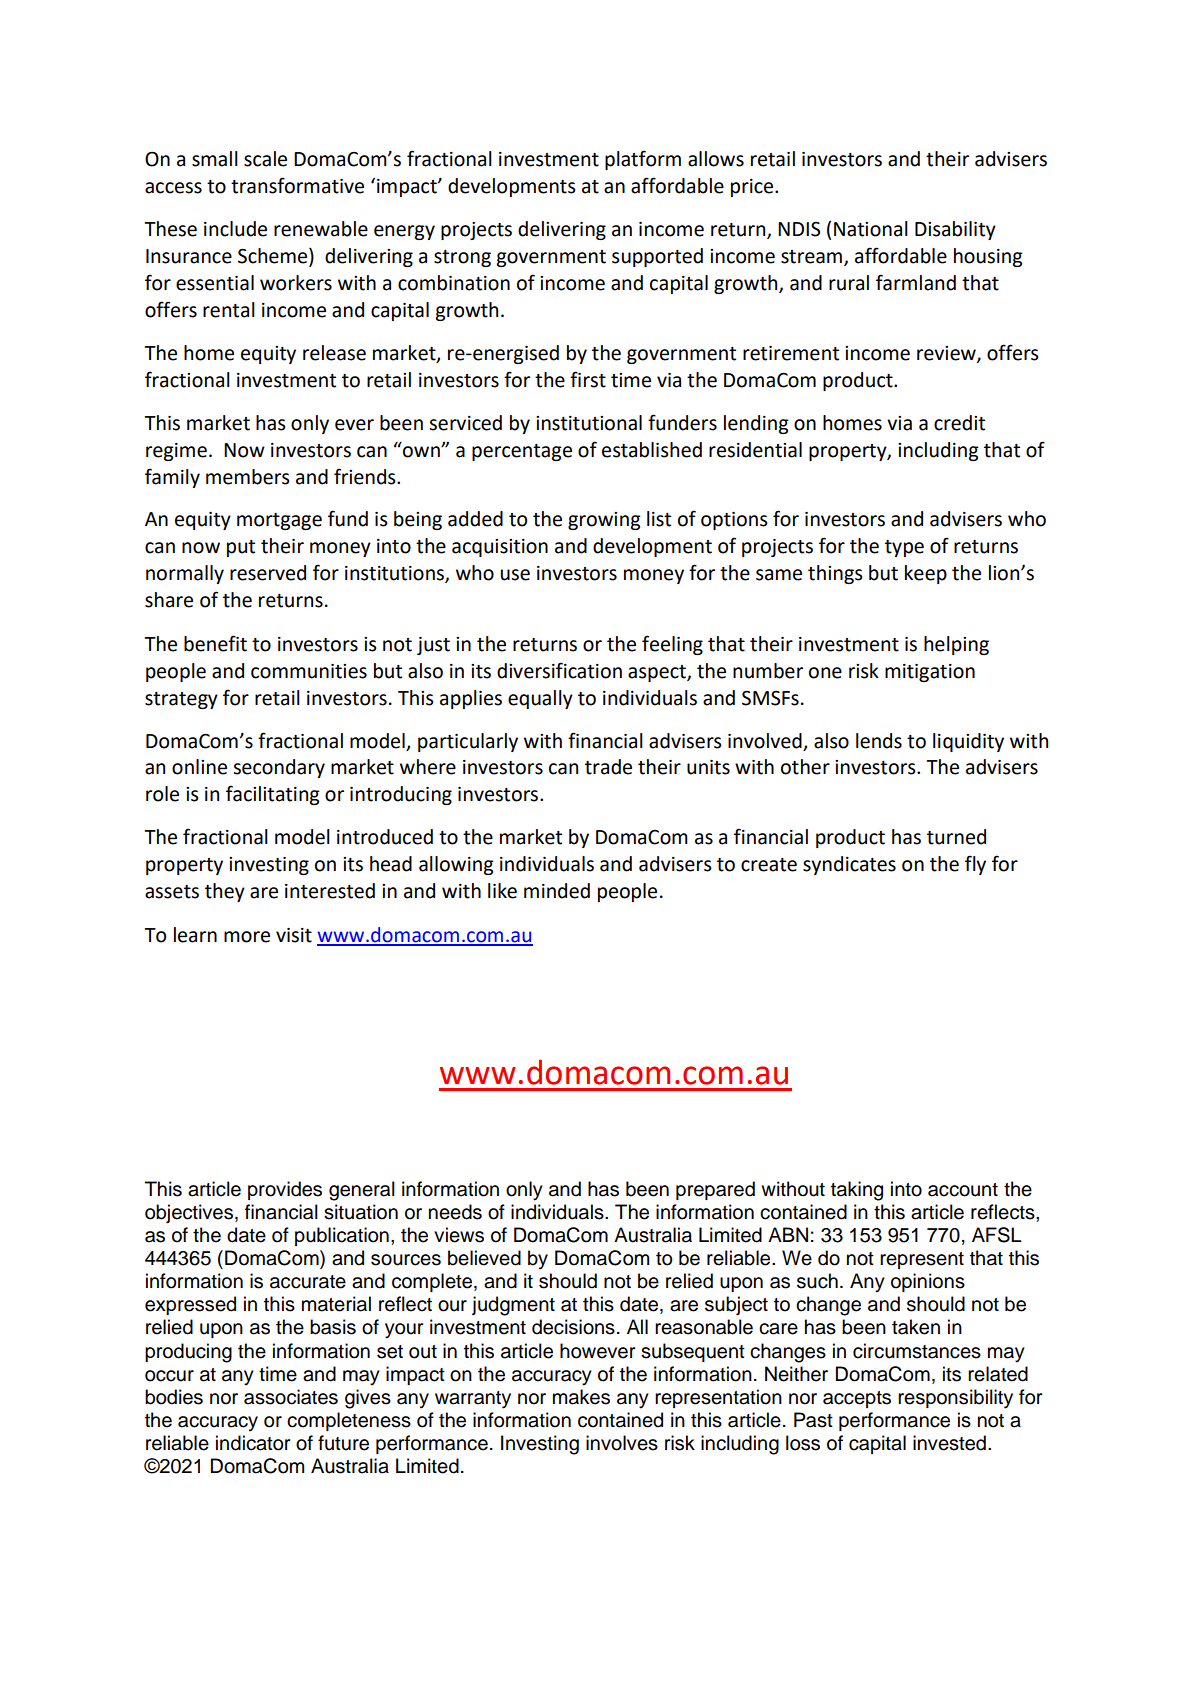  What do you see at coordinates (247, 937) in the document?
I see `more` at bounding box center [247, 937].
